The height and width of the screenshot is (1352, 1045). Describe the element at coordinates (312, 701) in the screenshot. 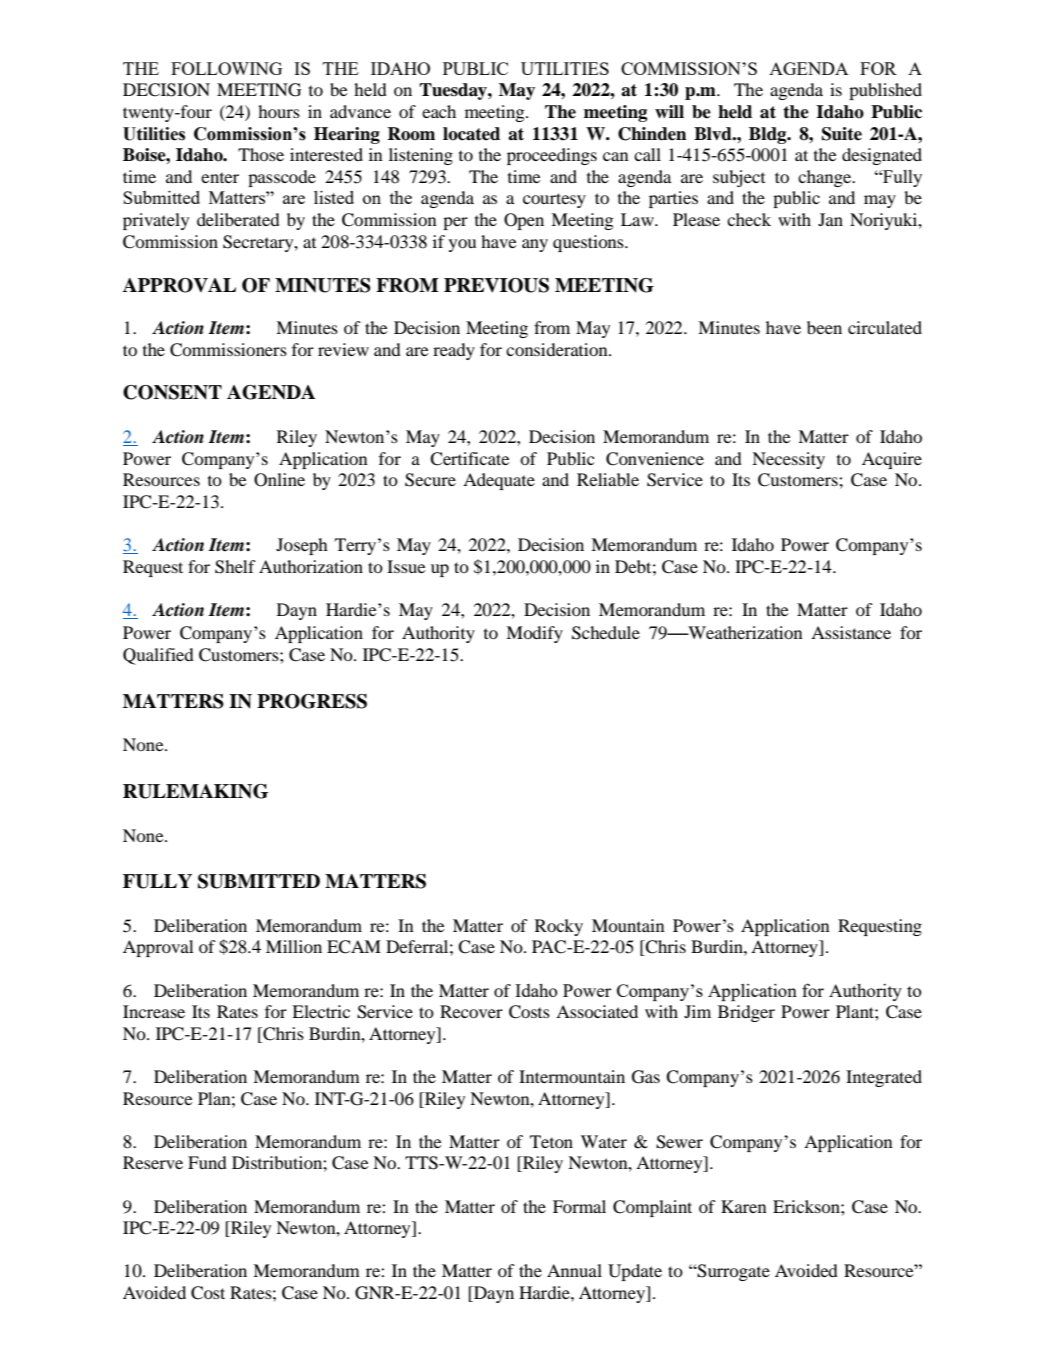

I see `PROGRESS` at that location.
